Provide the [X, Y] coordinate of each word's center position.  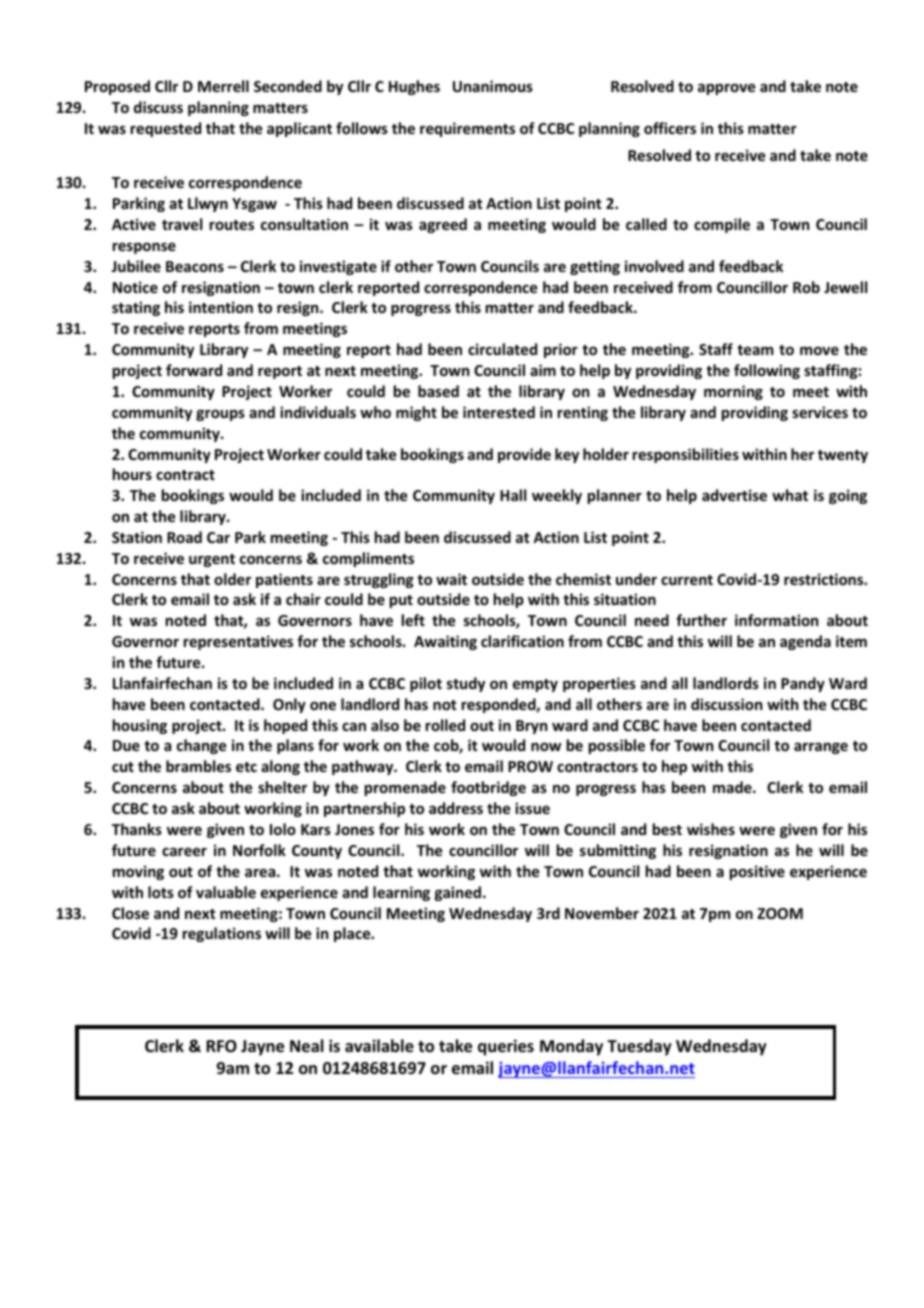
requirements [467, 129]
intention [221, 307]
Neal [306, 1046]
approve [726, 89]
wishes [711, 829]
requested [166, 129]
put [401, 601]
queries [506, 1047]
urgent [212, 560]
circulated [502, 349]
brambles [198, 766]
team [755, 350]
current [687, 580]
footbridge [488, 788]
